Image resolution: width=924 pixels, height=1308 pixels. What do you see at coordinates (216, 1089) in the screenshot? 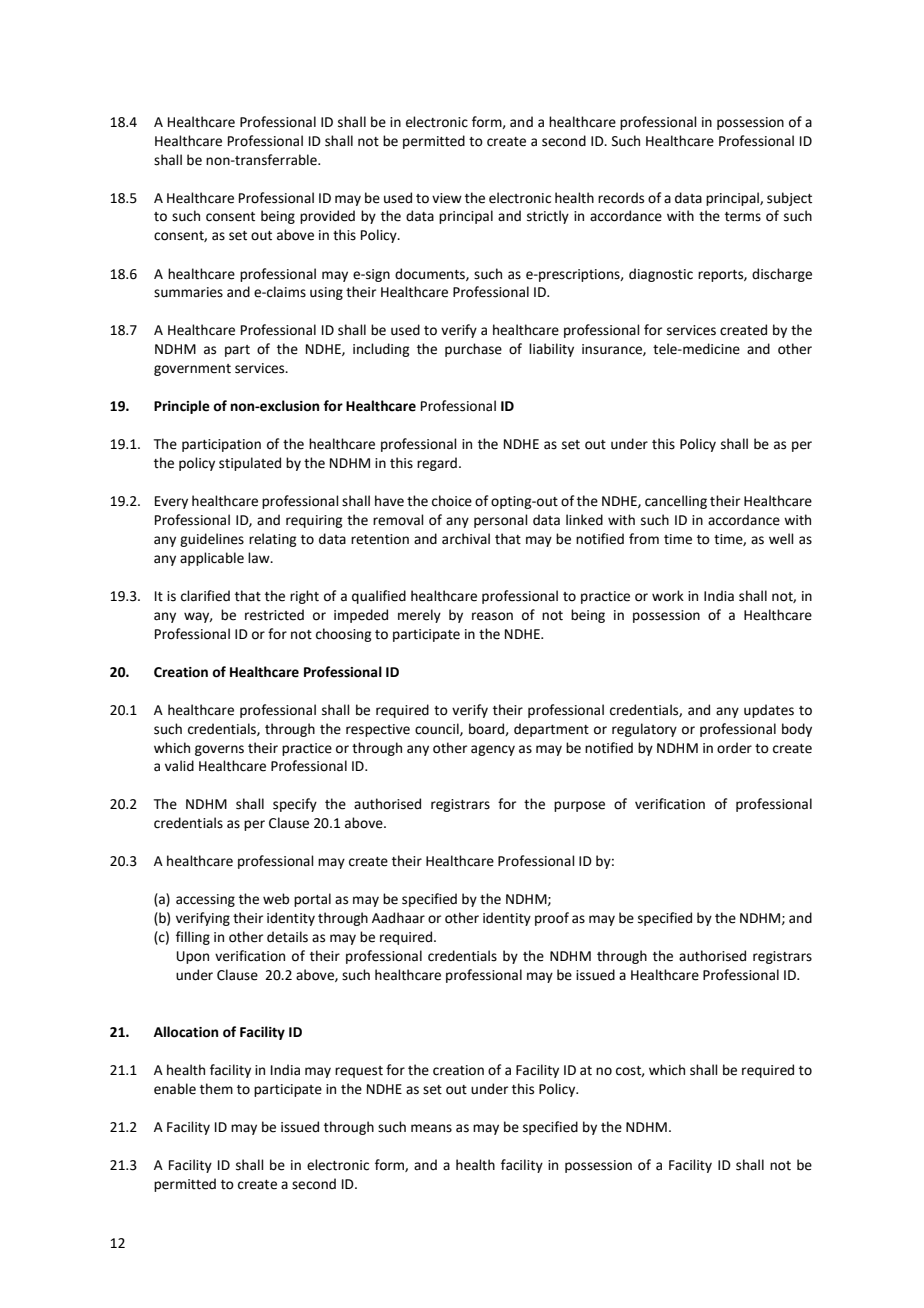
I see `them` at bounding box center [216, 1089].
